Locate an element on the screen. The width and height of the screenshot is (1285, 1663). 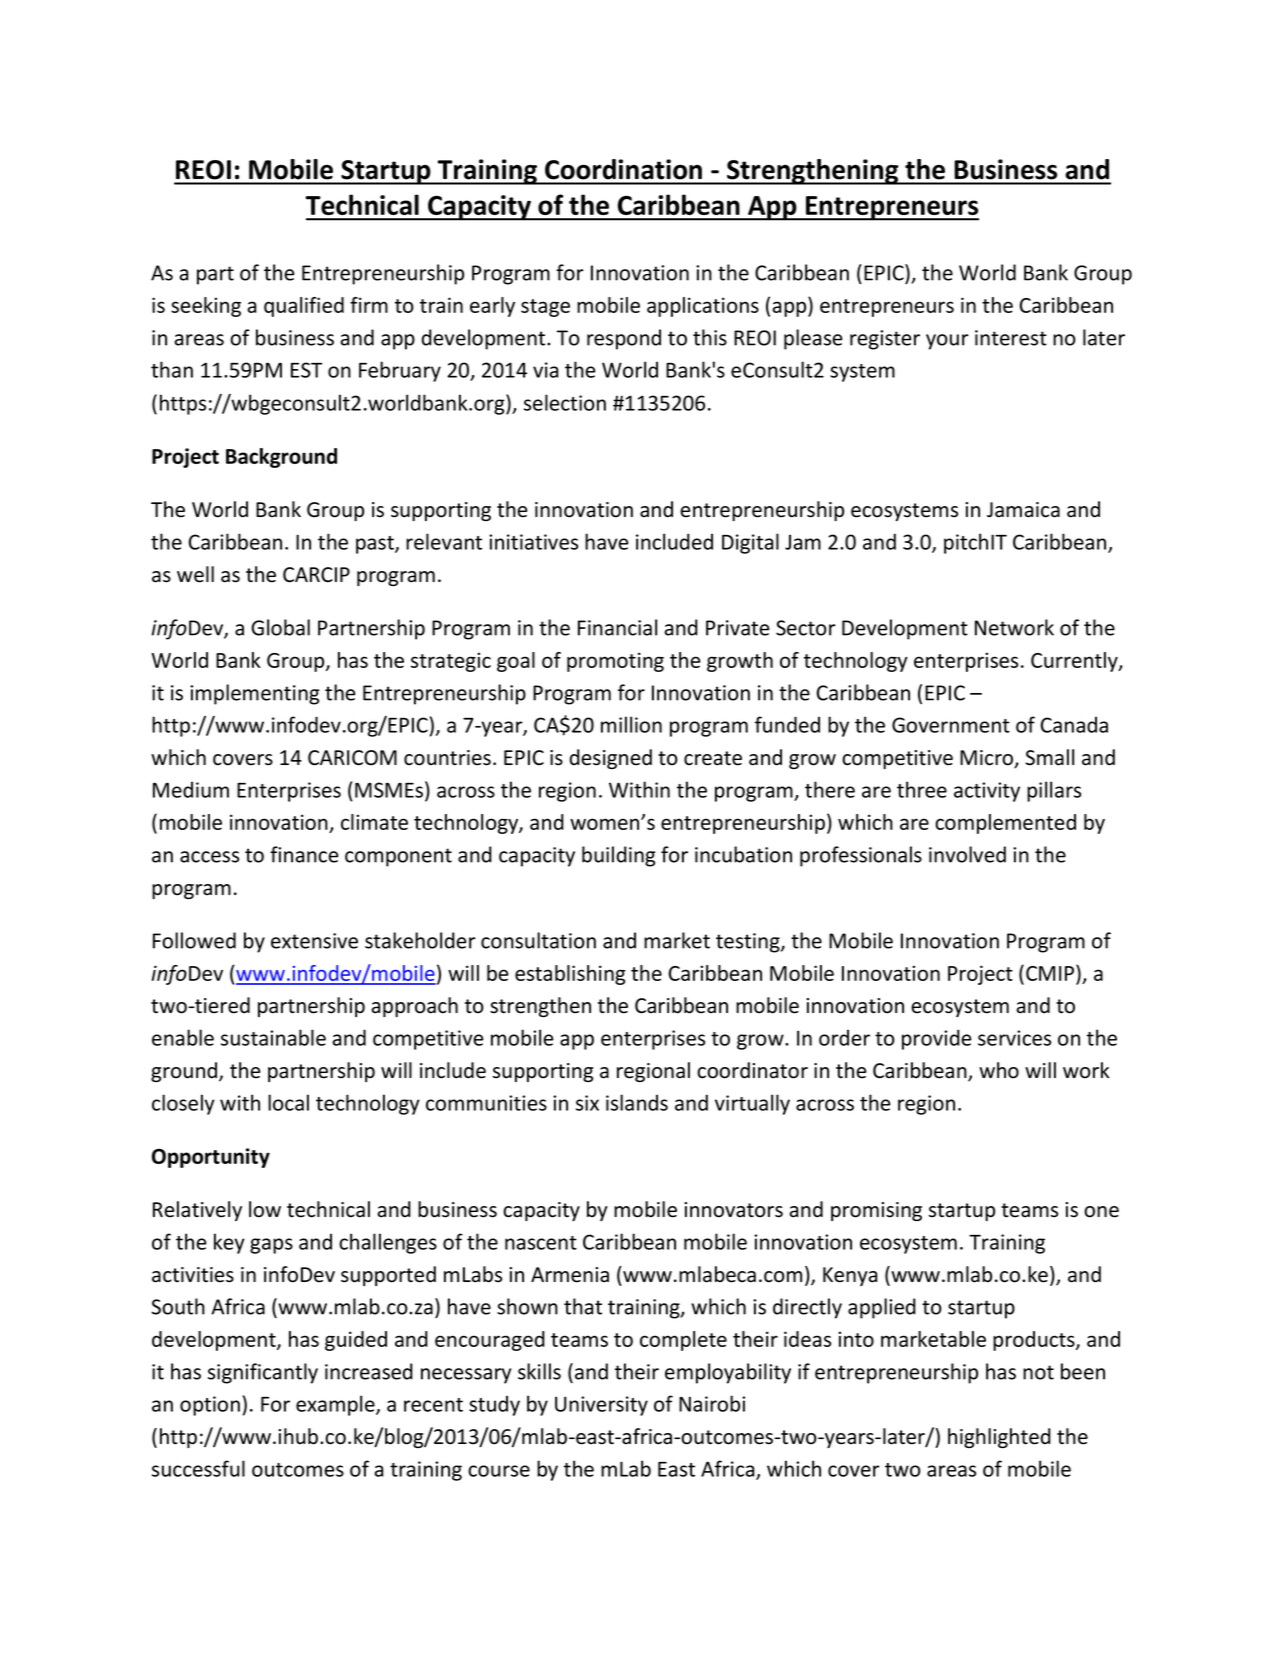
example is located at coordinates (336, 1405).
